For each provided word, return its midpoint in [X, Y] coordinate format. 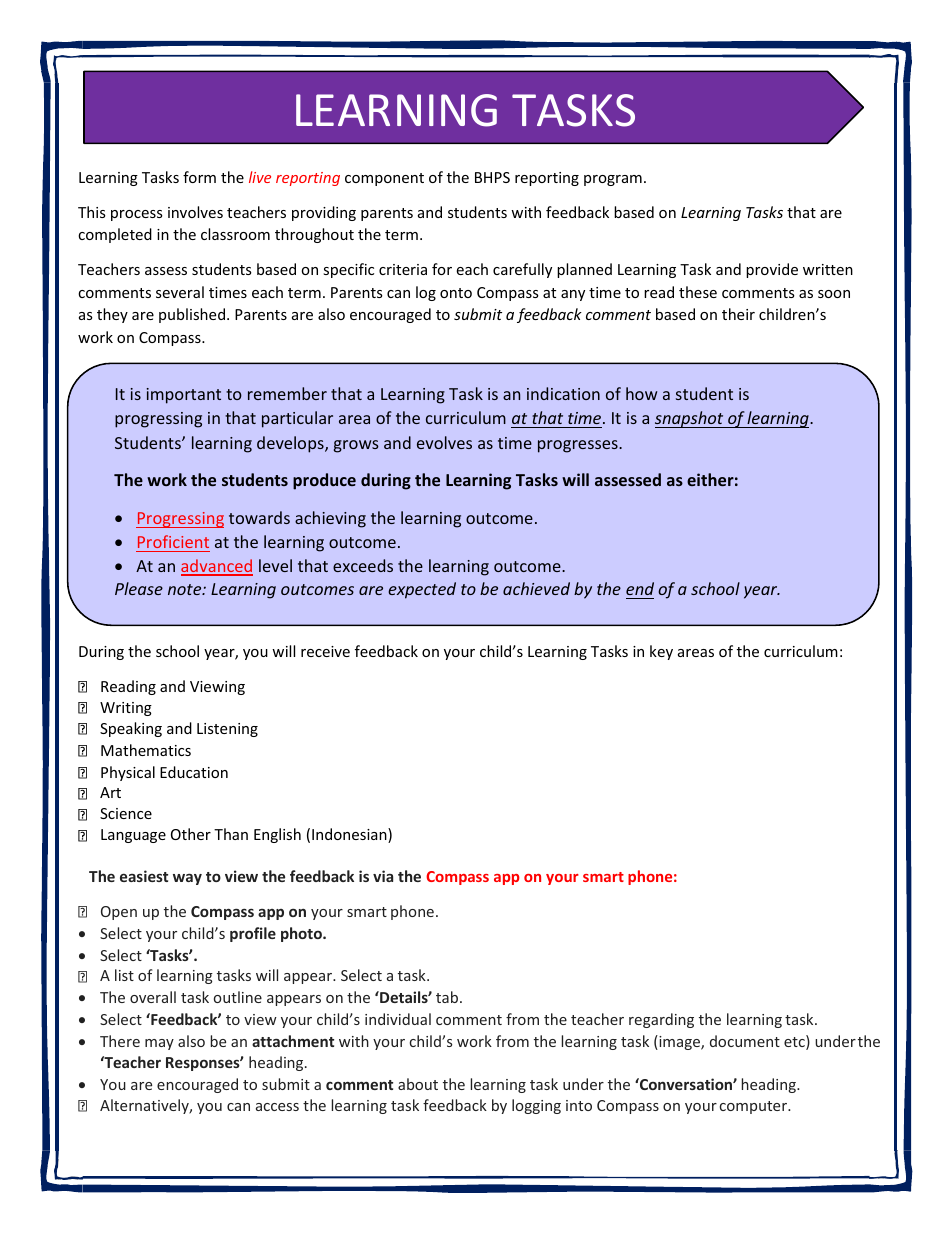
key [661, 652]
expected [422, 590]
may [159, 1044]
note [186, 589]
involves [195, 212]
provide [772, 270]
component [384, 179]
